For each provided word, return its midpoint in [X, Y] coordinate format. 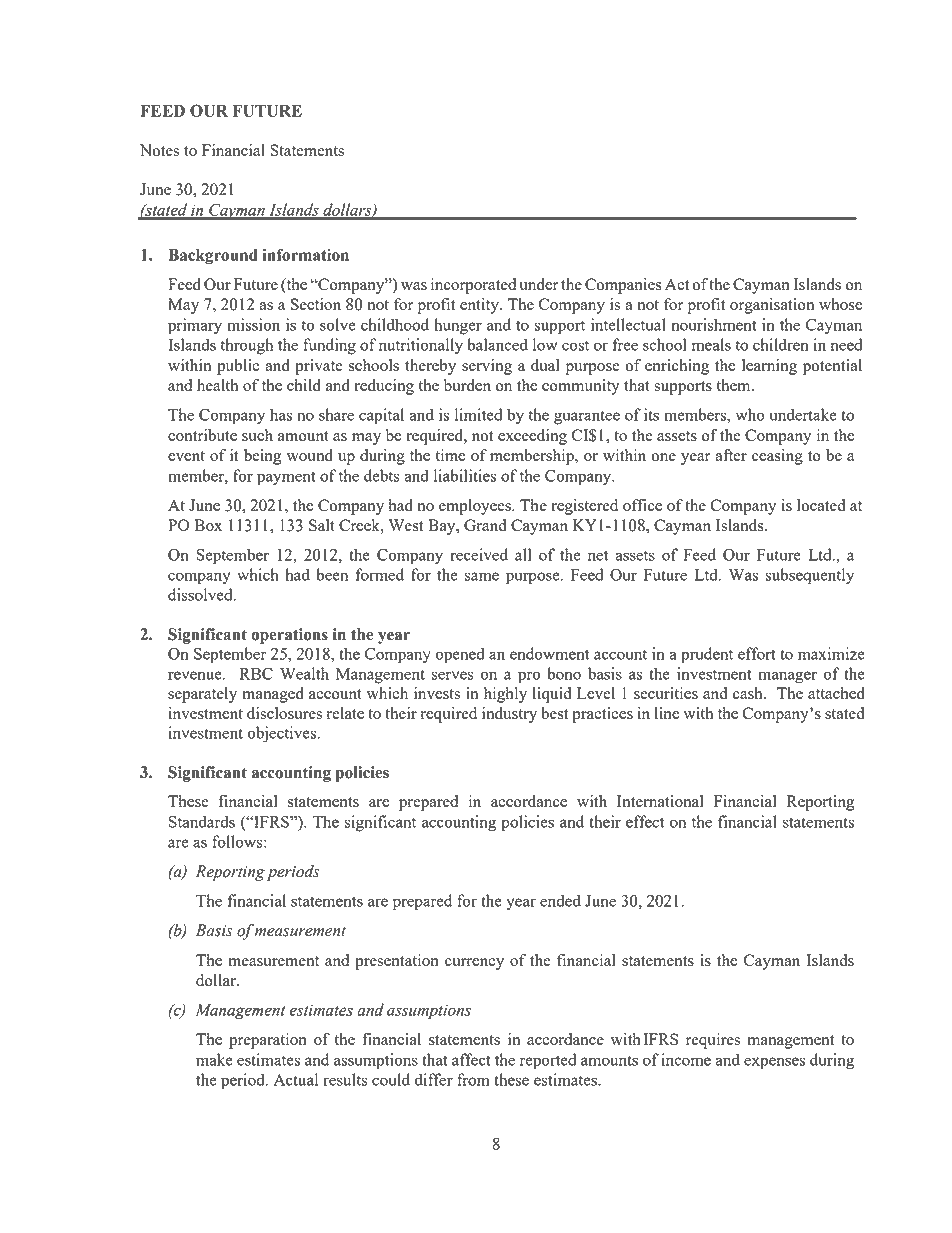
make [214, 1059]
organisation [772, 306]
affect [471, 1059]
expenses [774, 1063]
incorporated [473, 286]
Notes [159, 150]
